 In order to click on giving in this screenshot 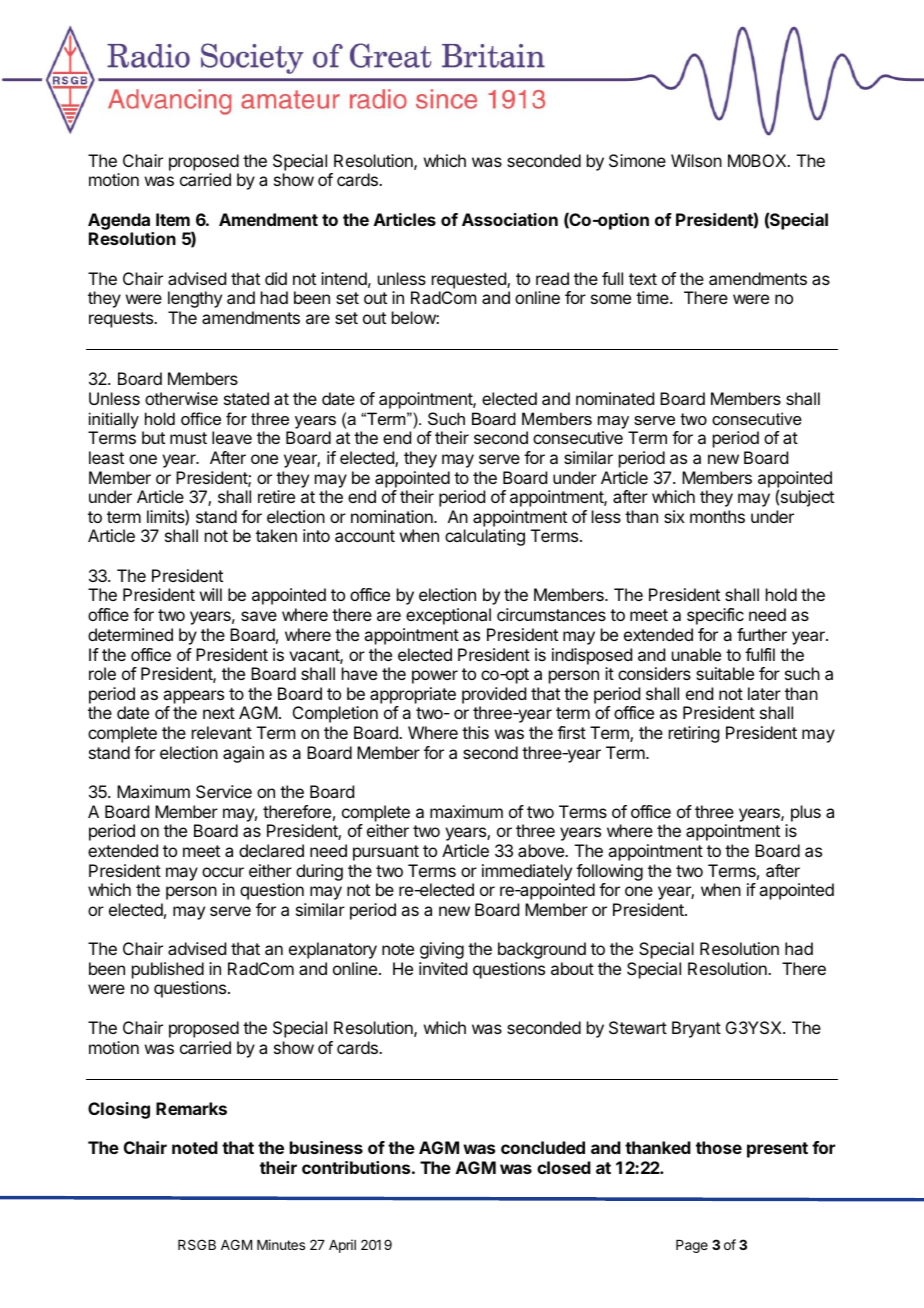, I will do `click(442, 950)`.
